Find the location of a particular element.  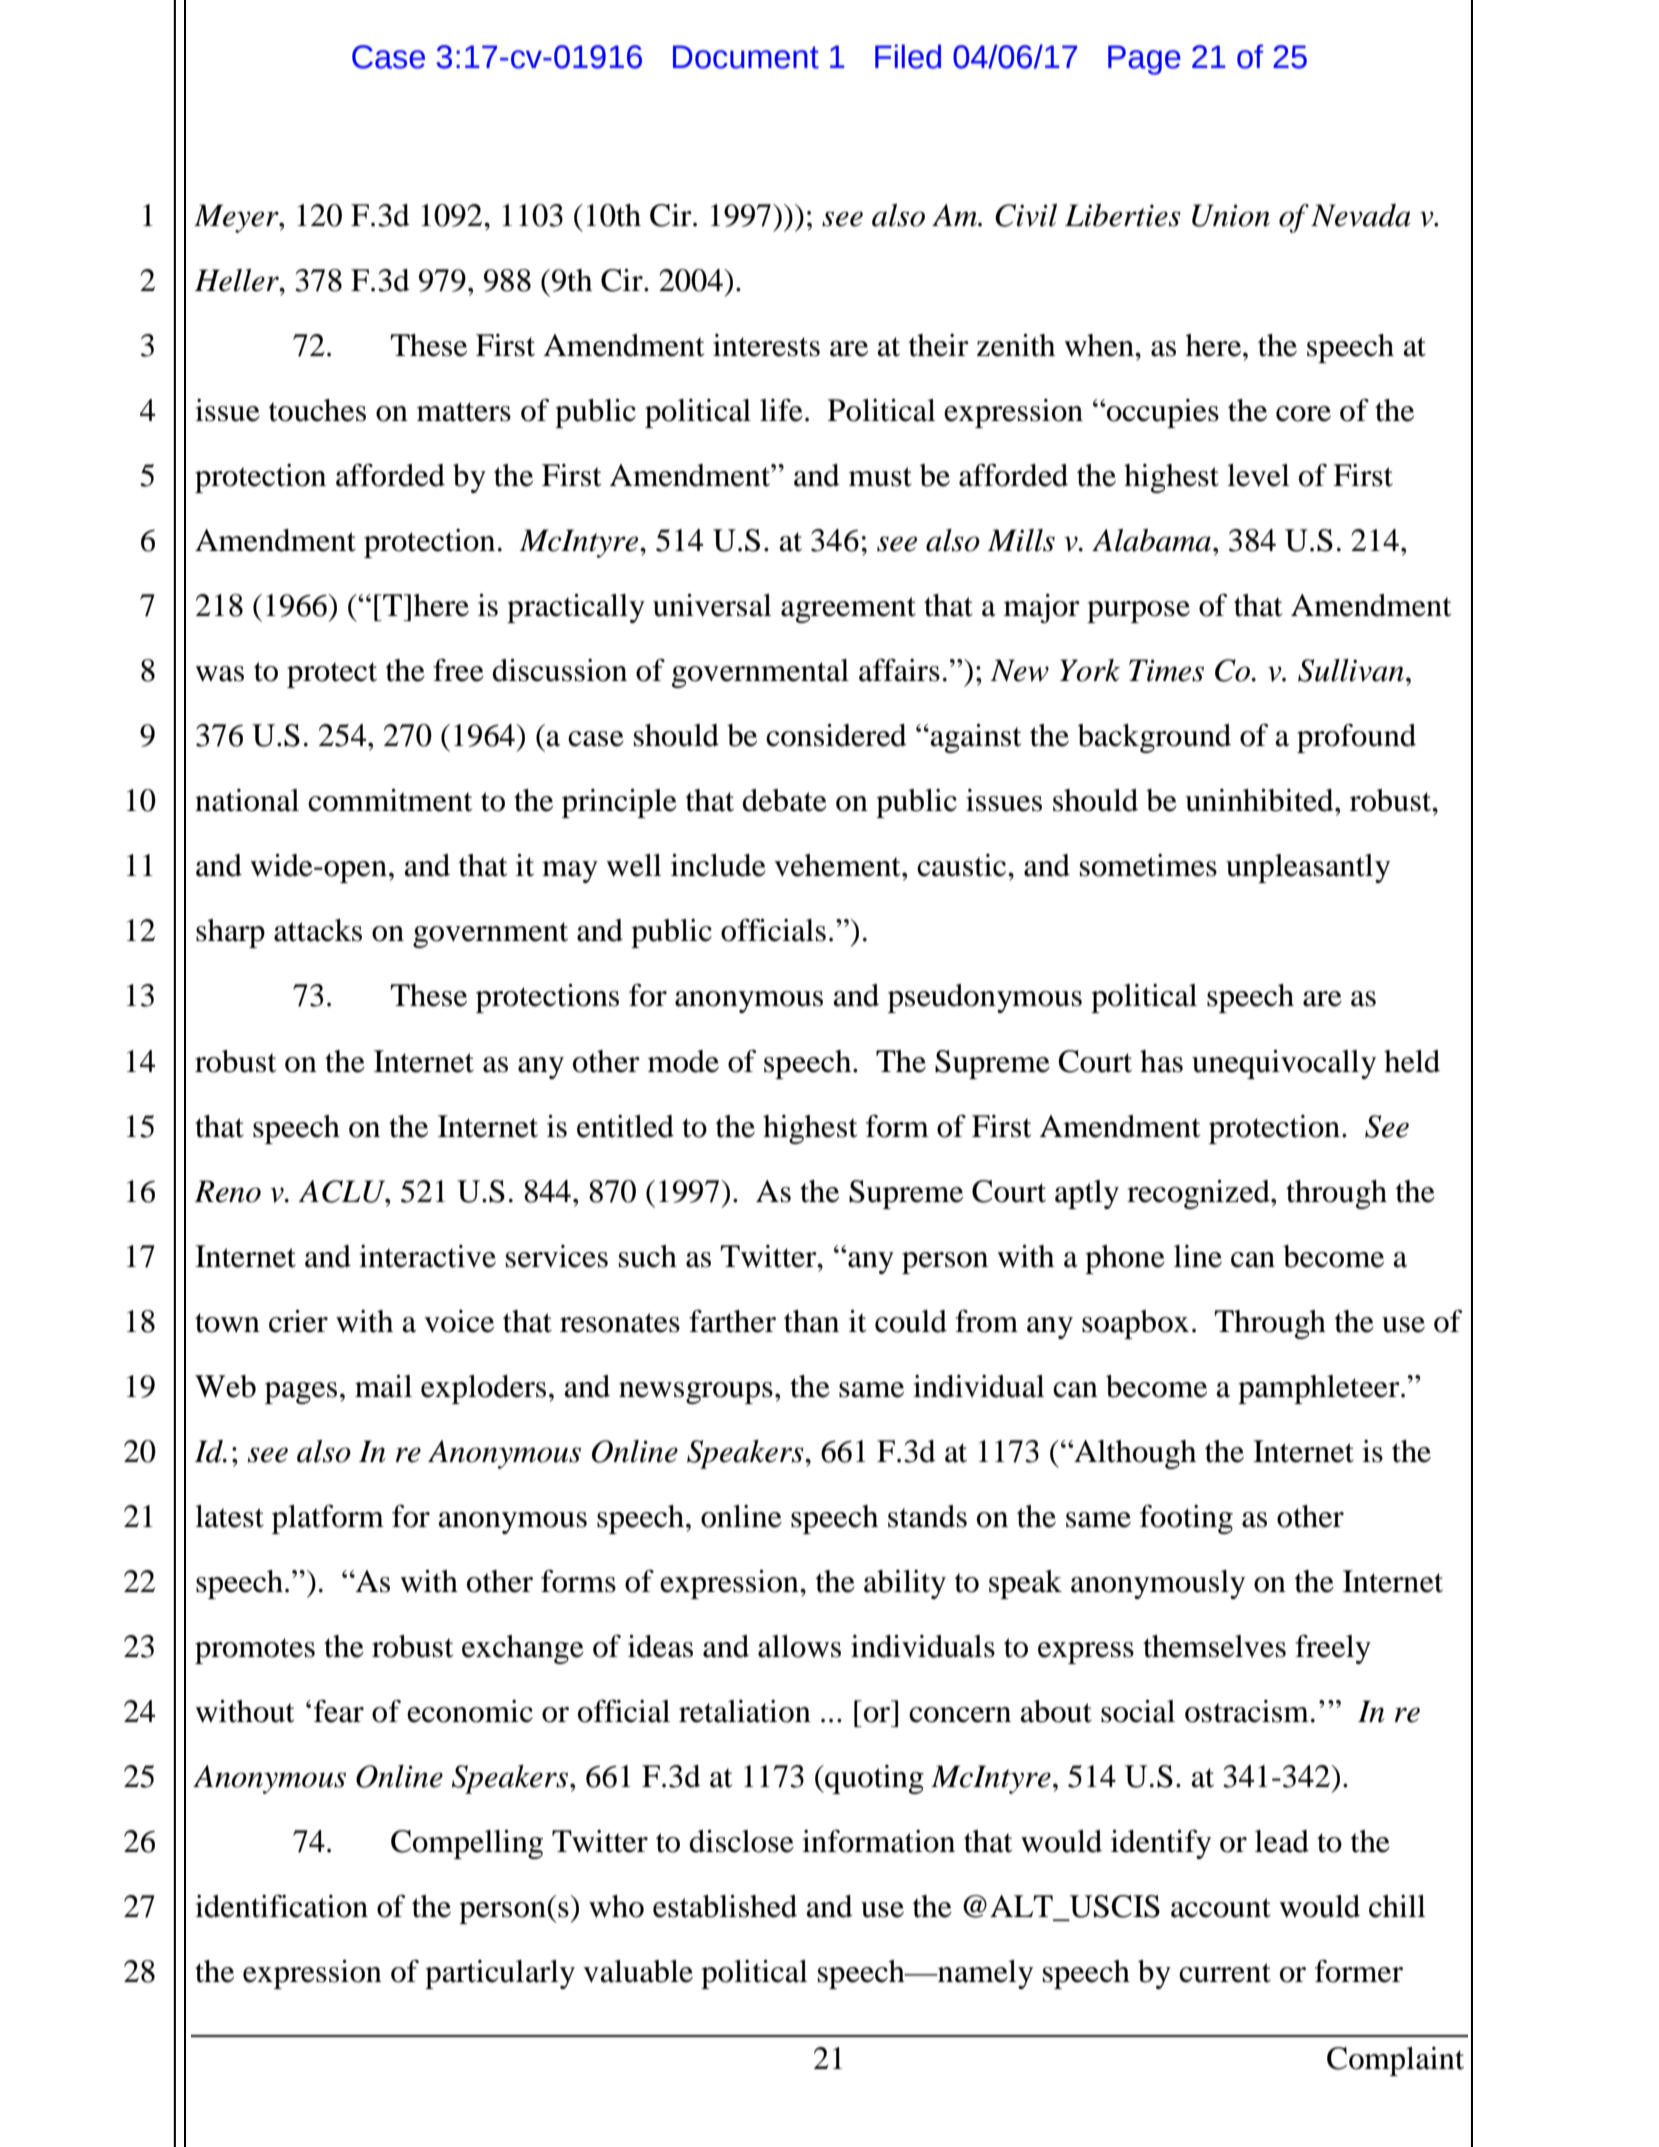

mode is located at coordinates (683, 1061).
